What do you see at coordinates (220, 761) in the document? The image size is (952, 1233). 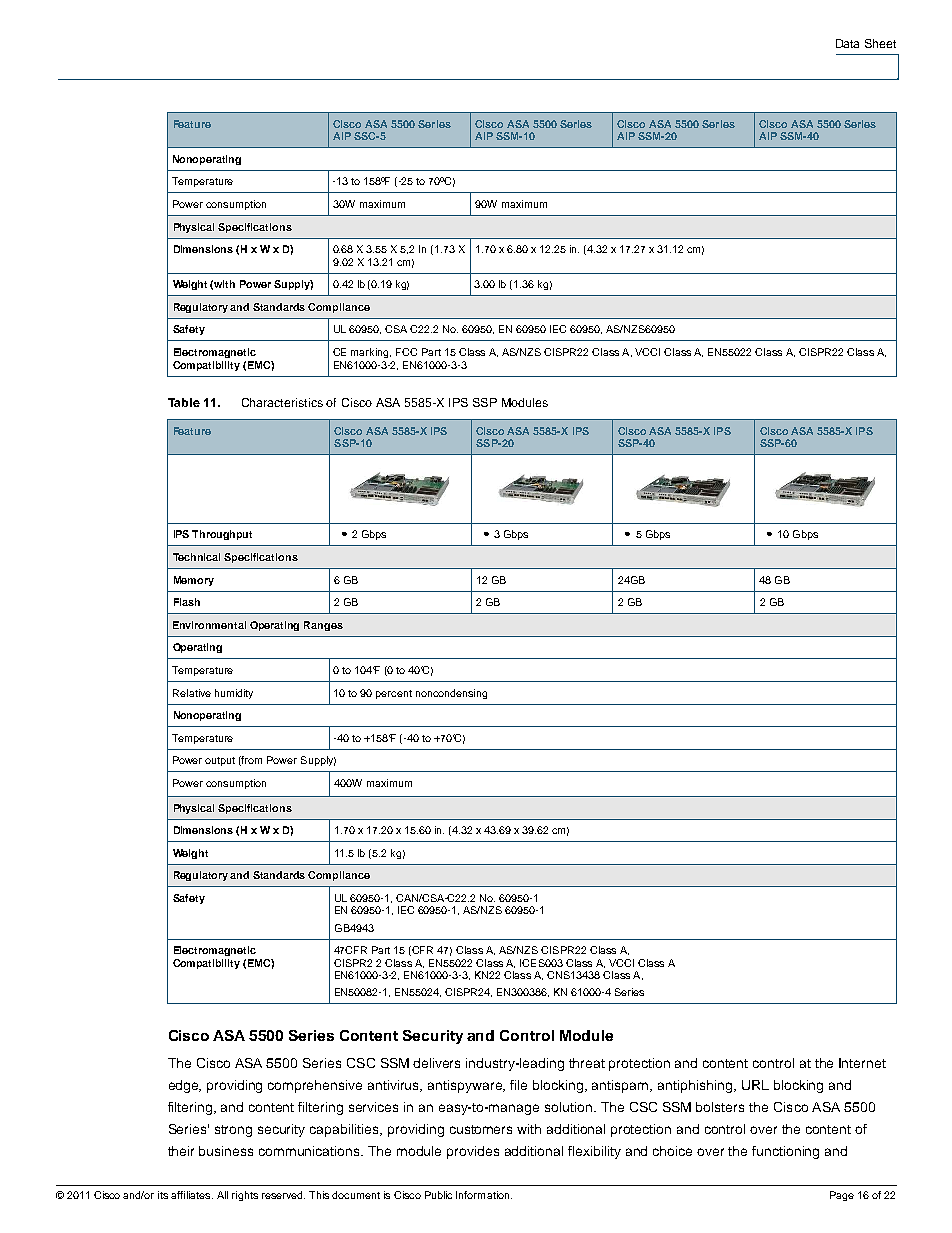 I see `output` at bounding box center [220, 761].
